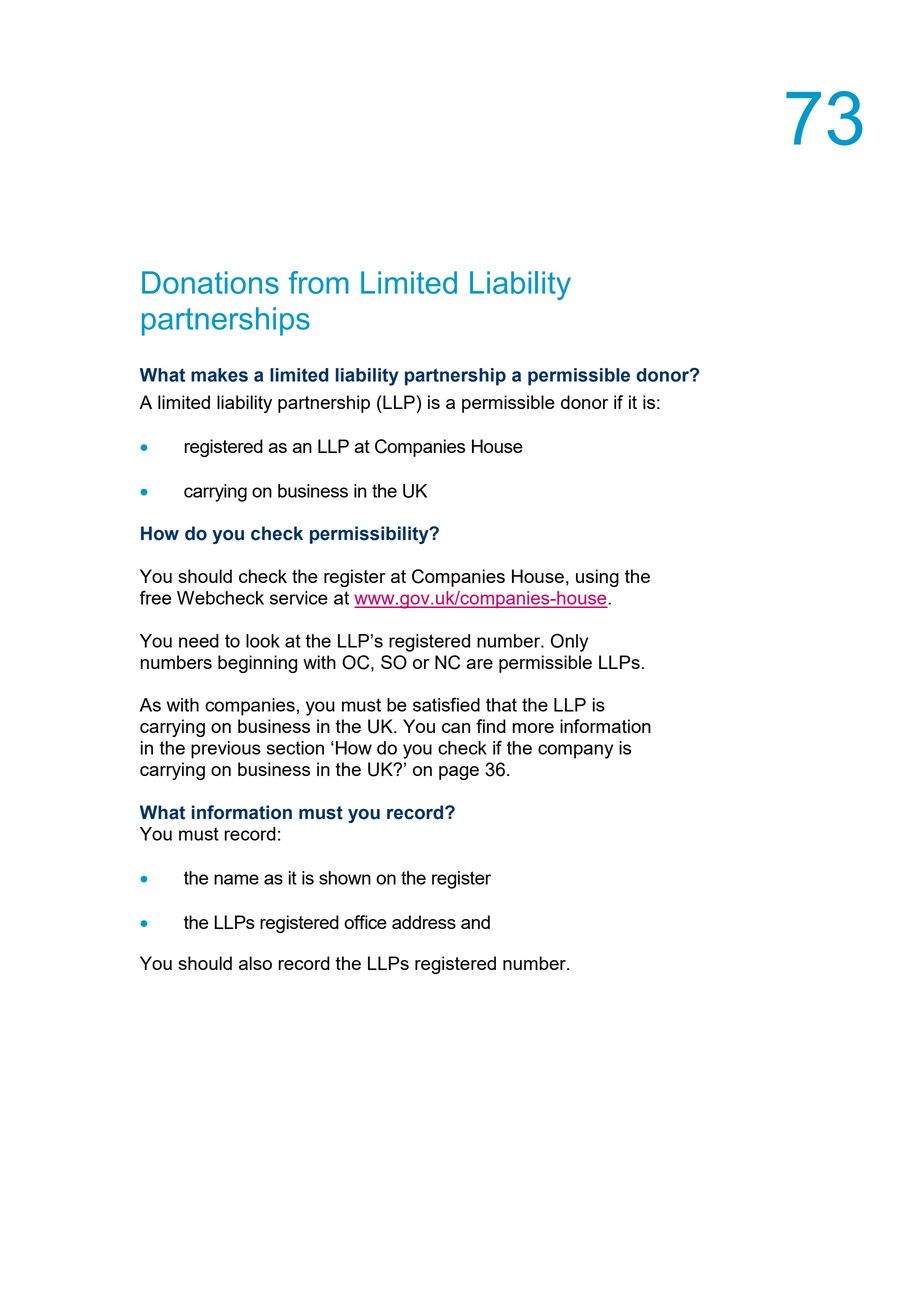 The image size is (924, 1309). Describe the element at coordinates (597, 578) in the document. I see `using` at that location.
